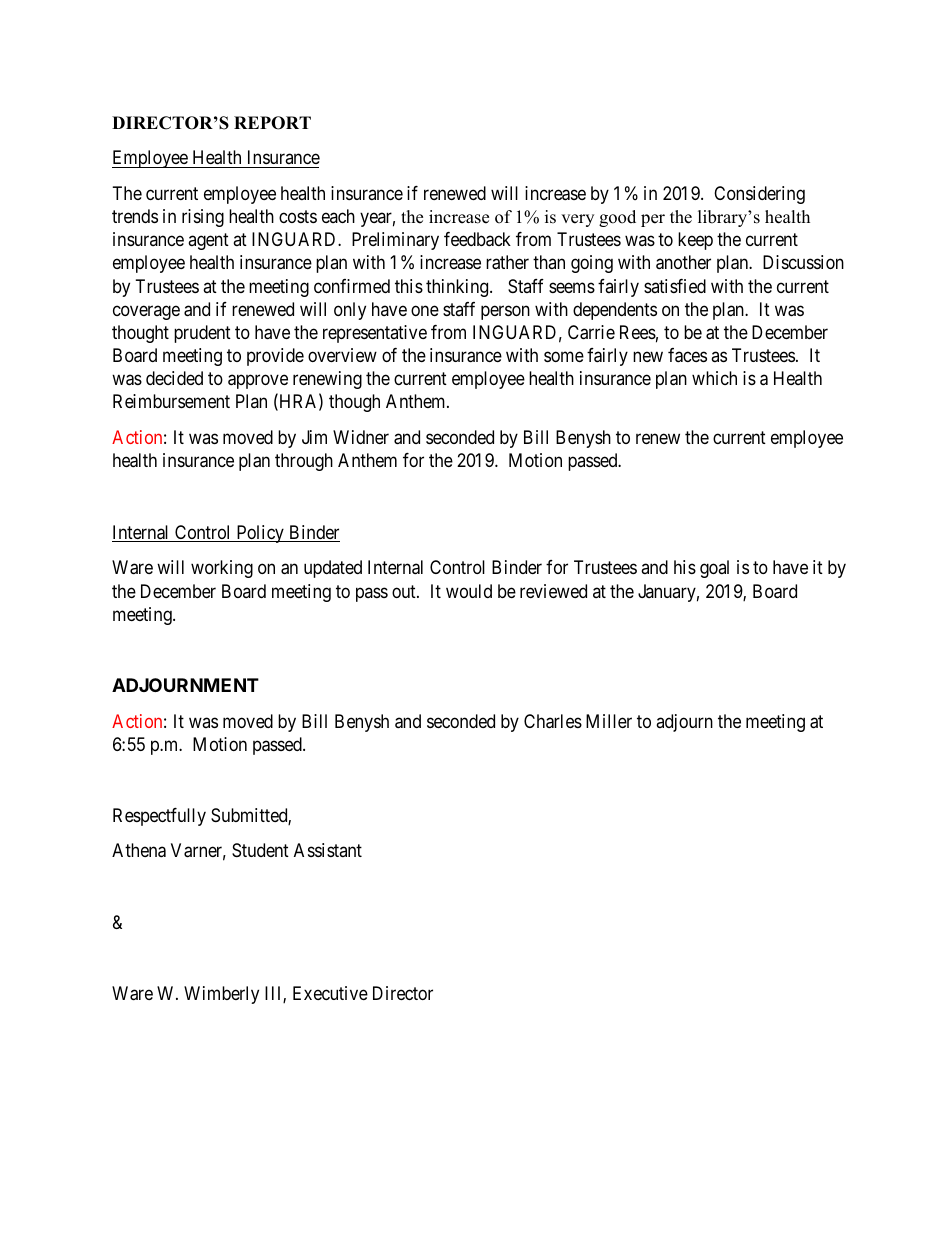 Image resolution: width=952 pixels, height=1233 pixels. Describe the element at coordinates (759, 195) in the screenshot. I see `Considering` at that location.
